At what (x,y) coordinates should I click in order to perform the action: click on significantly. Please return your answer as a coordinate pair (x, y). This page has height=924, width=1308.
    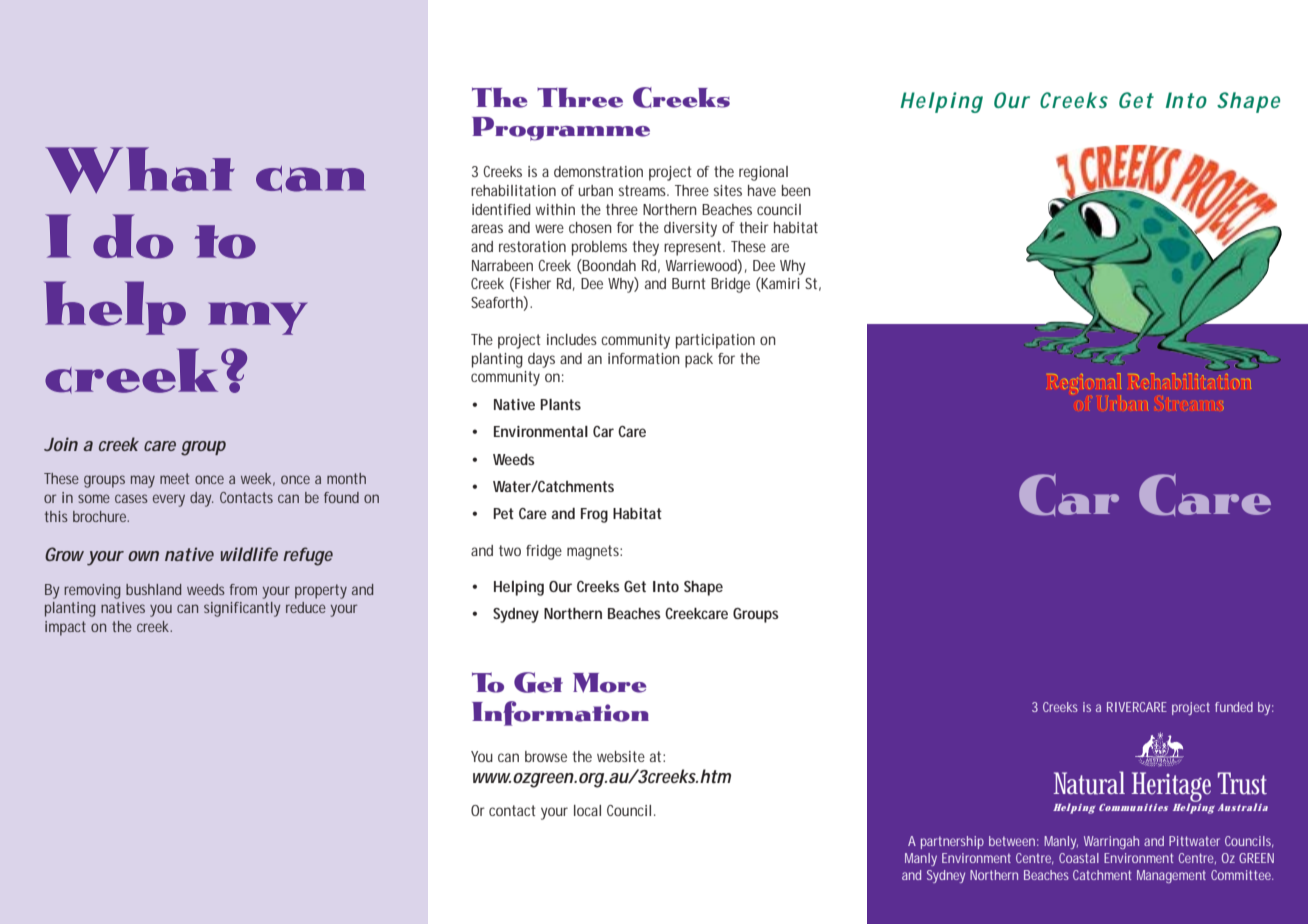
    Looking at the image, I should click on (242, 609).
